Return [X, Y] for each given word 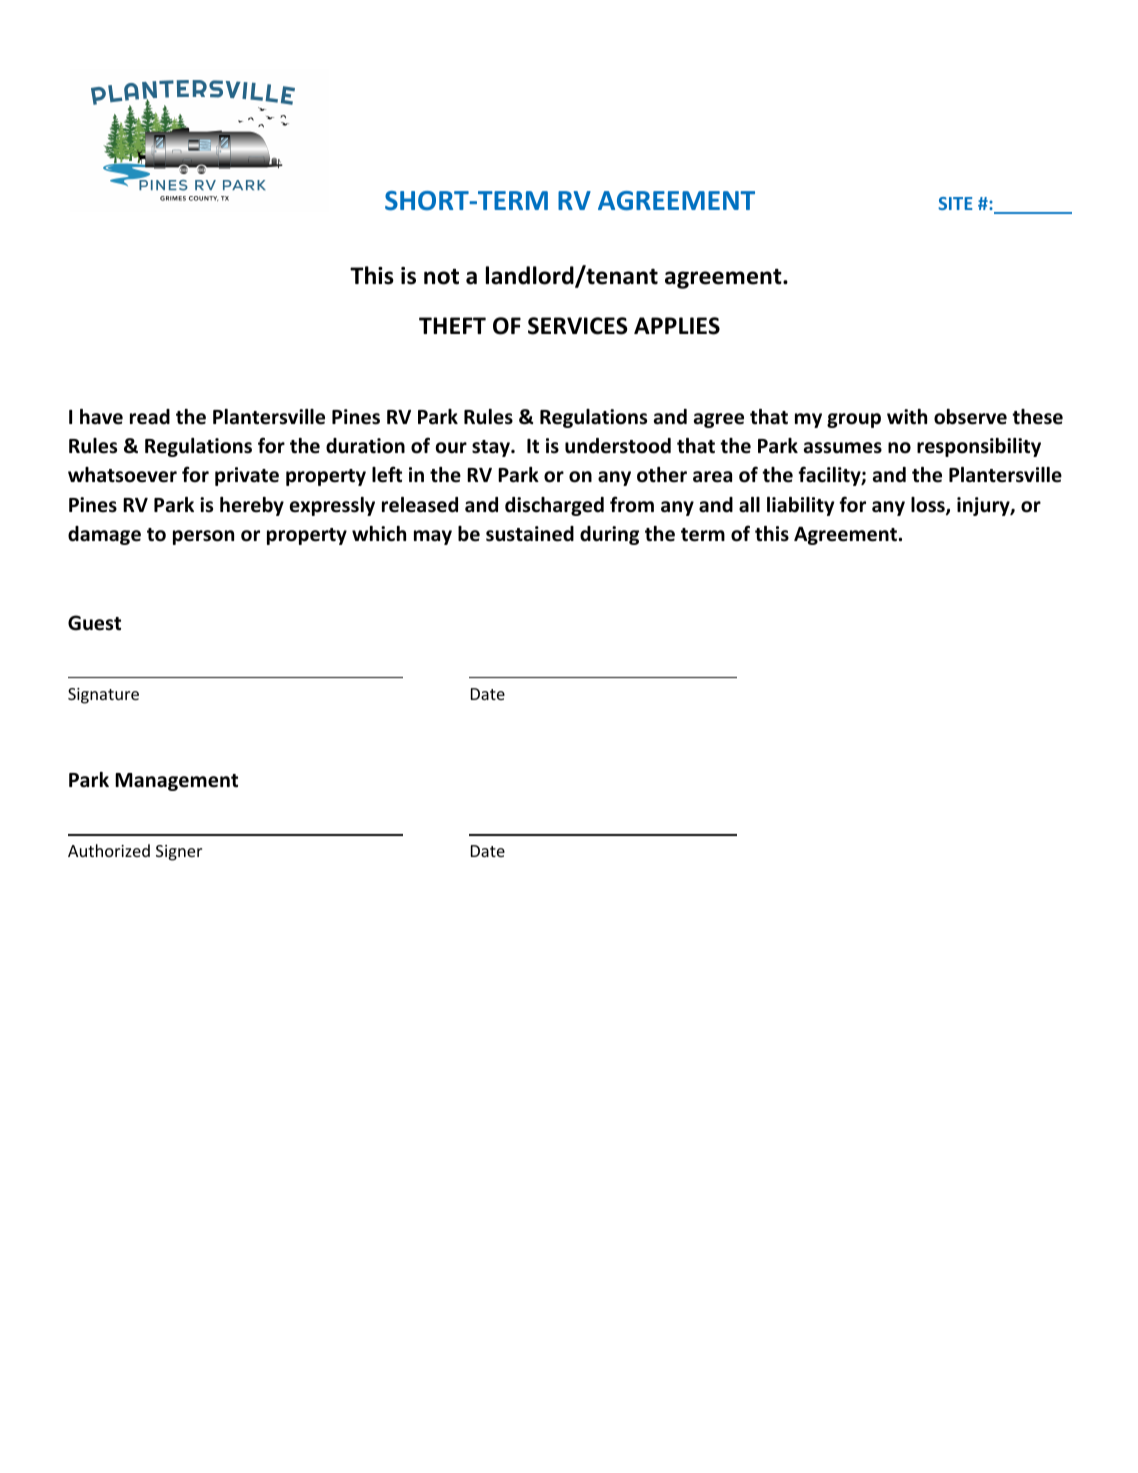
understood [618, 446]
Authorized [109, 850]
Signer [179, 853]
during [609, 535]
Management [176, 782]
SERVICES [577, 326]
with [907, 416]
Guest [94, 623]
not [441, 277]
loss [929, 506]
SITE [955, 203]
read [150, 417]
